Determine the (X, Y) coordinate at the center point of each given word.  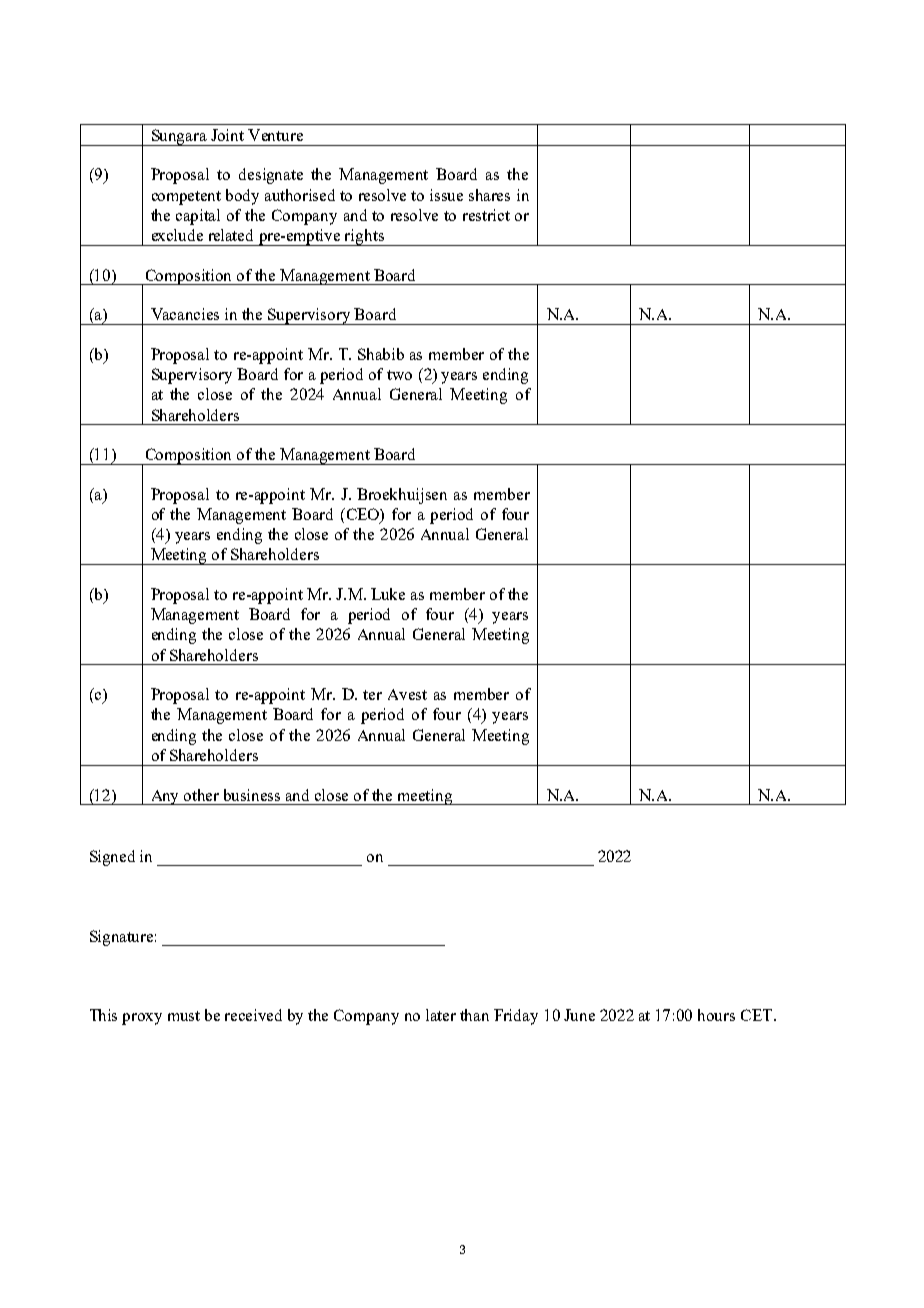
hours (716, 1015)
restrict (486, 215)
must (184, 1016)
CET (758, 1015)
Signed (112, 858)
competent (186, 198)
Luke (388, 594)
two (399, 375)
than (474, 1015)
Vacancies (185, 314)
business (252, 795)
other (201, 795)
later (441, 1015)
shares (489, 195)
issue (446, 195)
